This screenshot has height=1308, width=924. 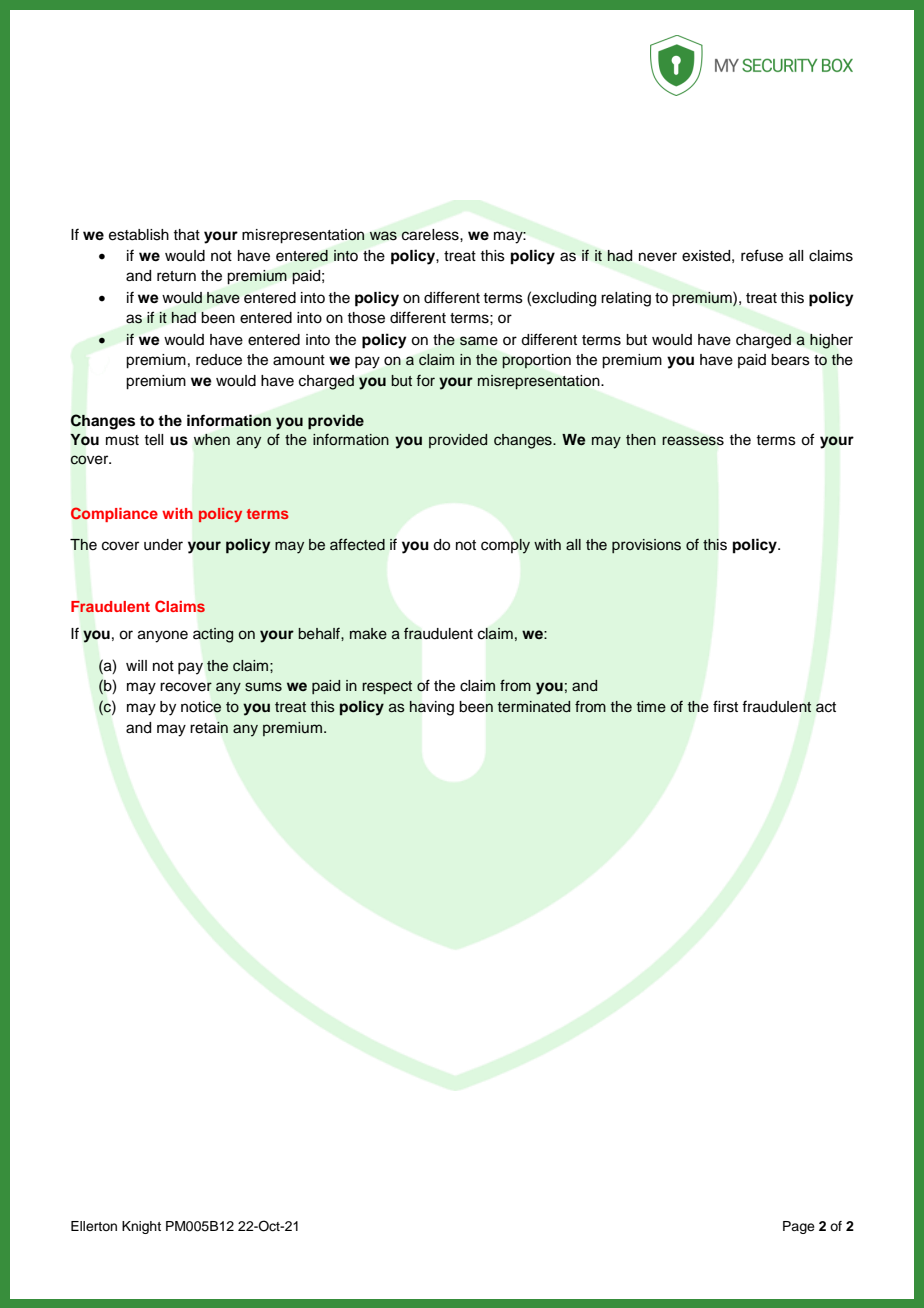 I want to click on respect, so click(x=387, y=687).
